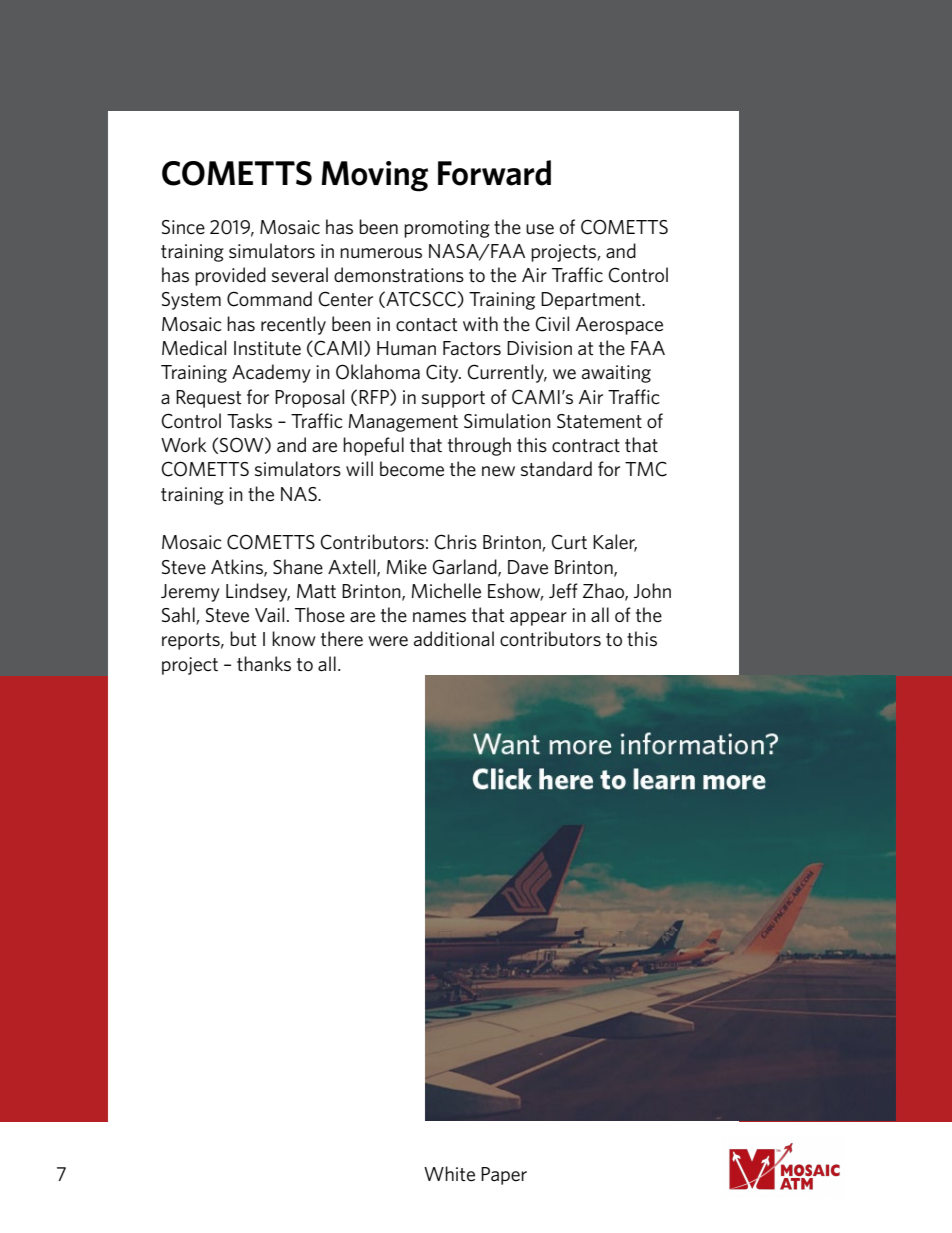  What do you see at coordinates (294, 638) in the image?
I see `know` at bounding box center [294, 638].
